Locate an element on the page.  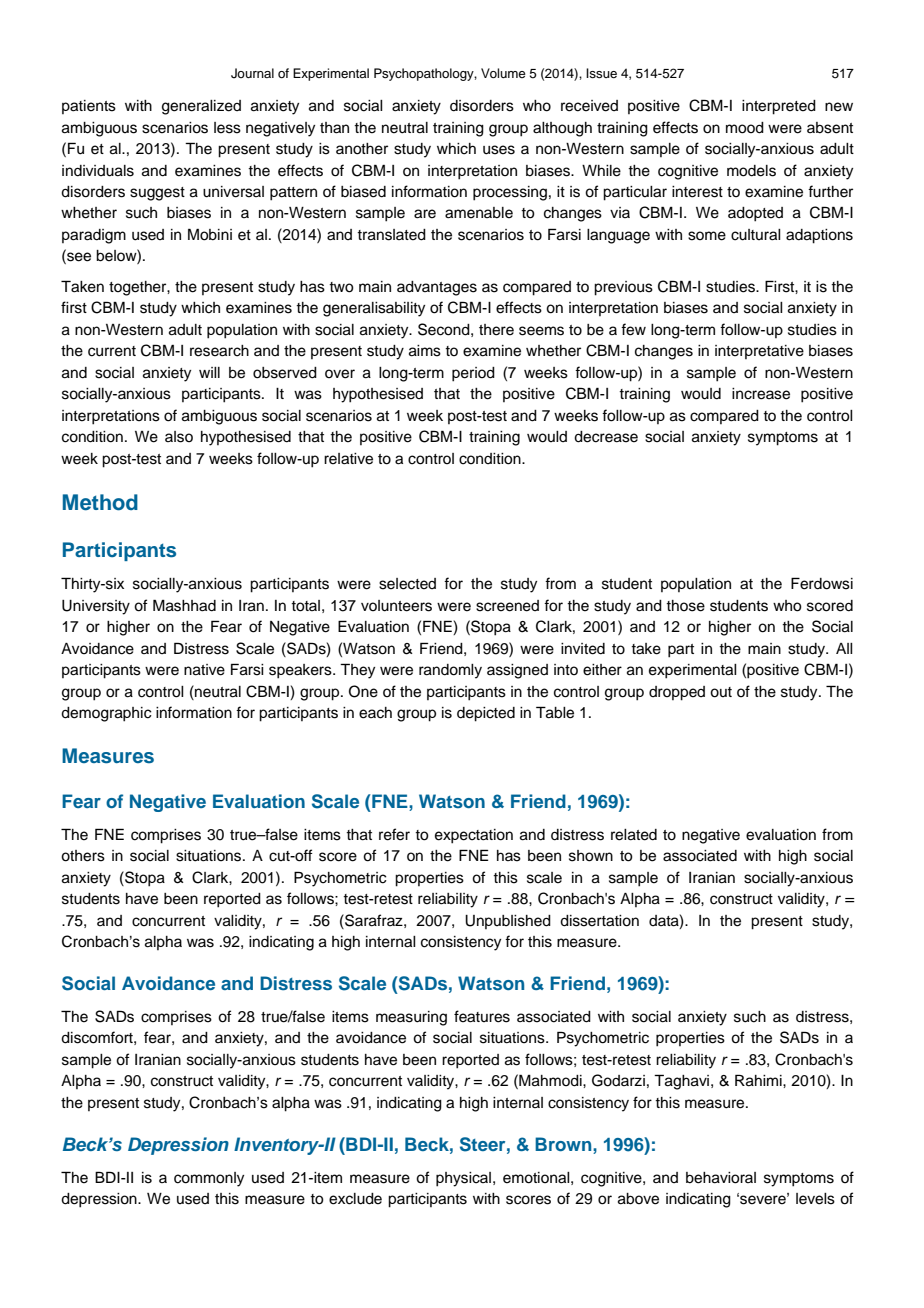
generalized is located at coordinates (201, 107).
